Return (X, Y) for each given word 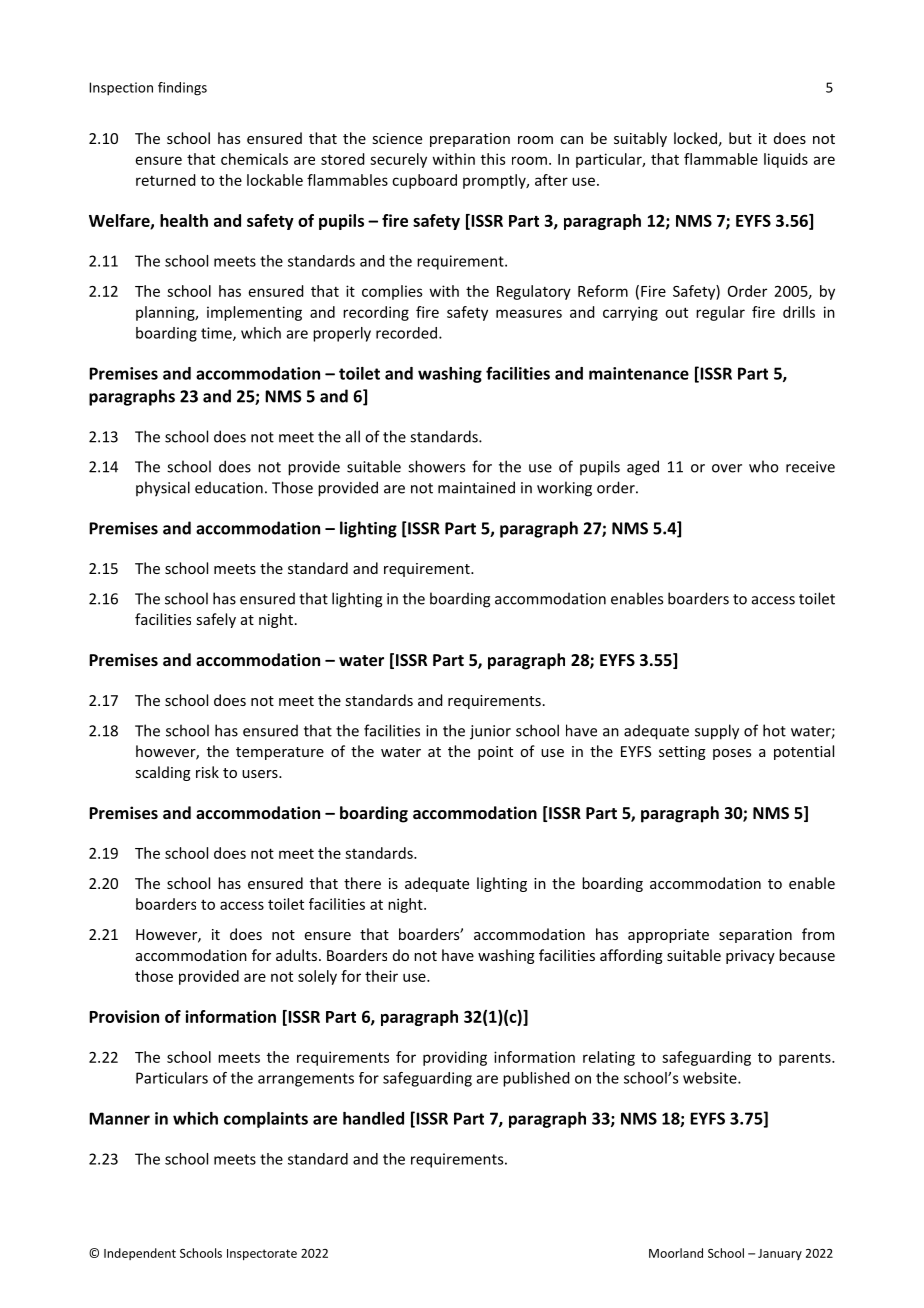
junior (490, 732)
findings (182, 89)
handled (373, 1118)
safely (216, 620)
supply (717, 732)
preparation (470, 140)
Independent (140, 1254)
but (740, 138)
